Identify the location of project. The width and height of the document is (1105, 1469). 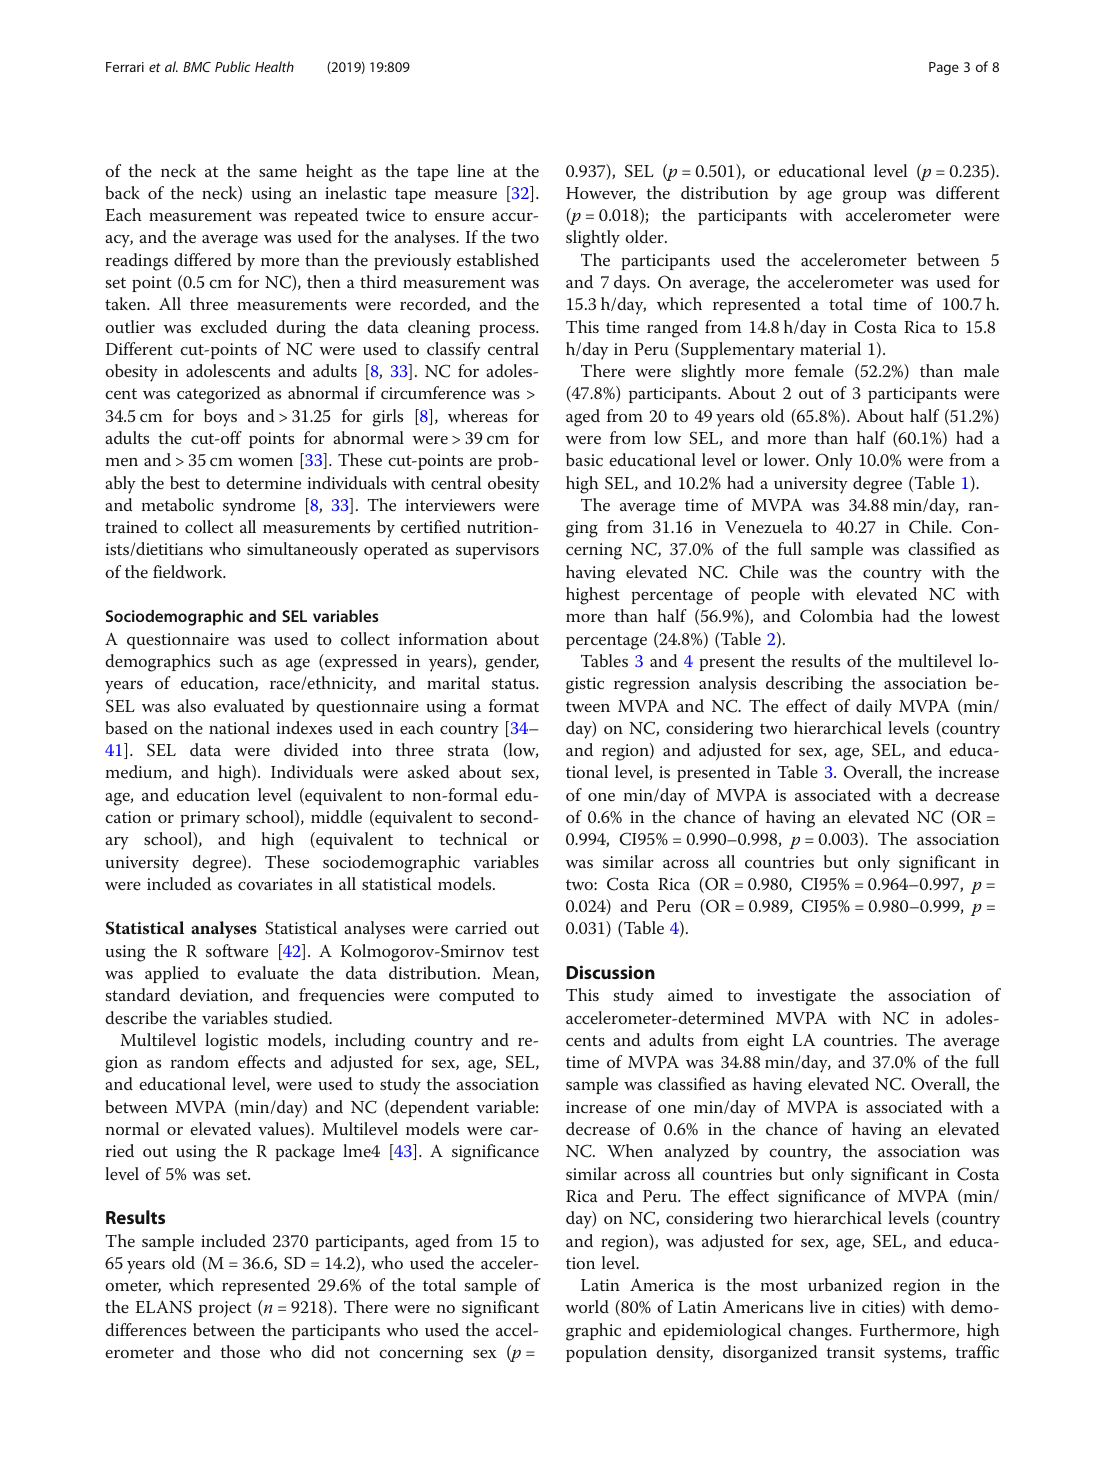
(225, 1309).
